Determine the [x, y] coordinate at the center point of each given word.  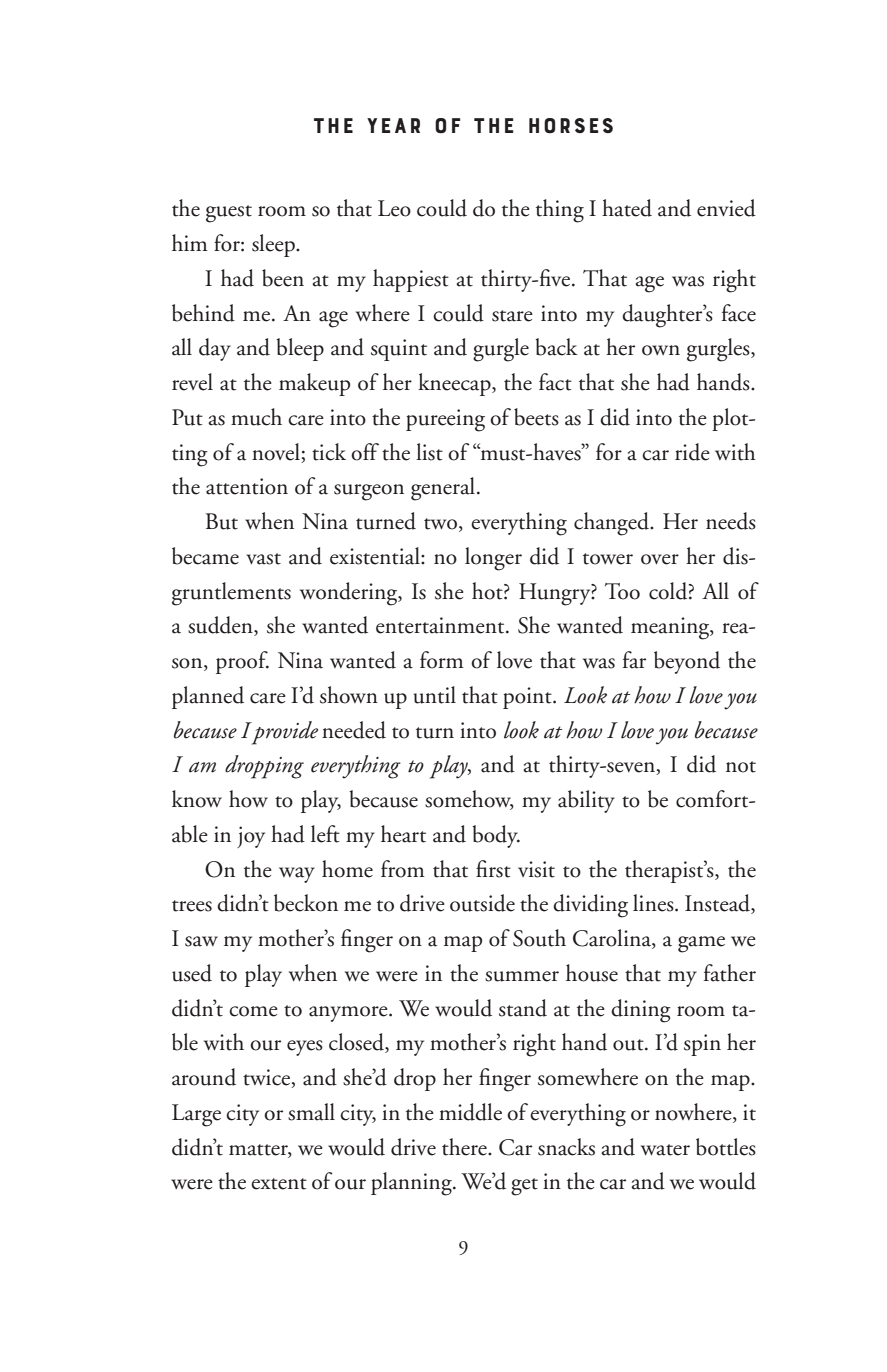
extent [279, 1184]
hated [627, 208]
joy [251, 837]
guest [229, 214]
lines [654, 903]
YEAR [393, 125]
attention [247, 486]
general [443, 489]
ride [692, 452]
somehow [469, 800]
